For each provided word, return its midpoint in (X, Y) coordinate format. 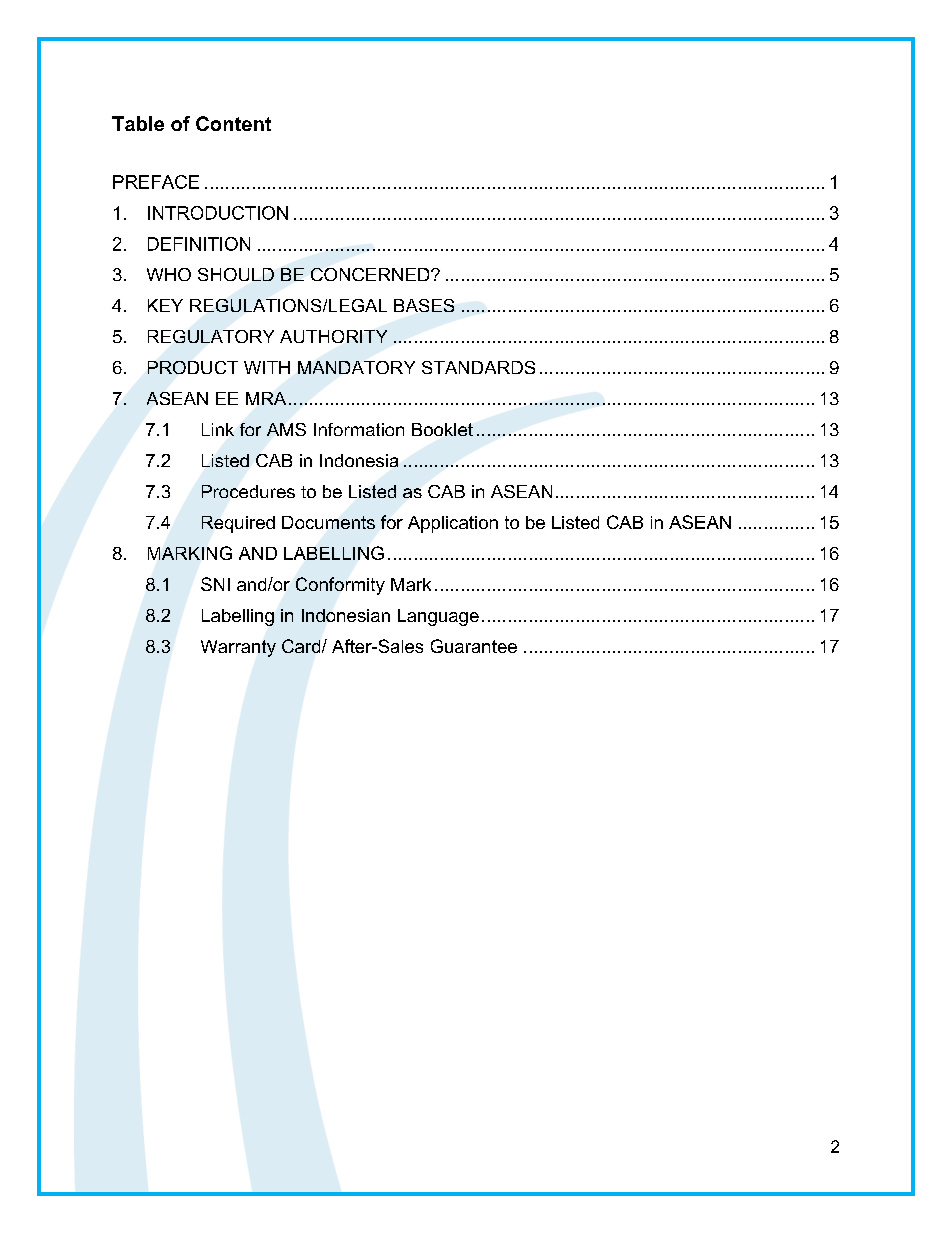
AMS (286, 429)
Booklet (442, 429)
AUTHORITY (333, 336)
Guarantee (474, 646)
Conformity (340, 586)
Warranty (238, 648)
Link (218, 429)
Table (138, 123)
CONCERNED (371, 274)
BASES (424, 305)
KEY (165, 305)
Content (233, 123)
